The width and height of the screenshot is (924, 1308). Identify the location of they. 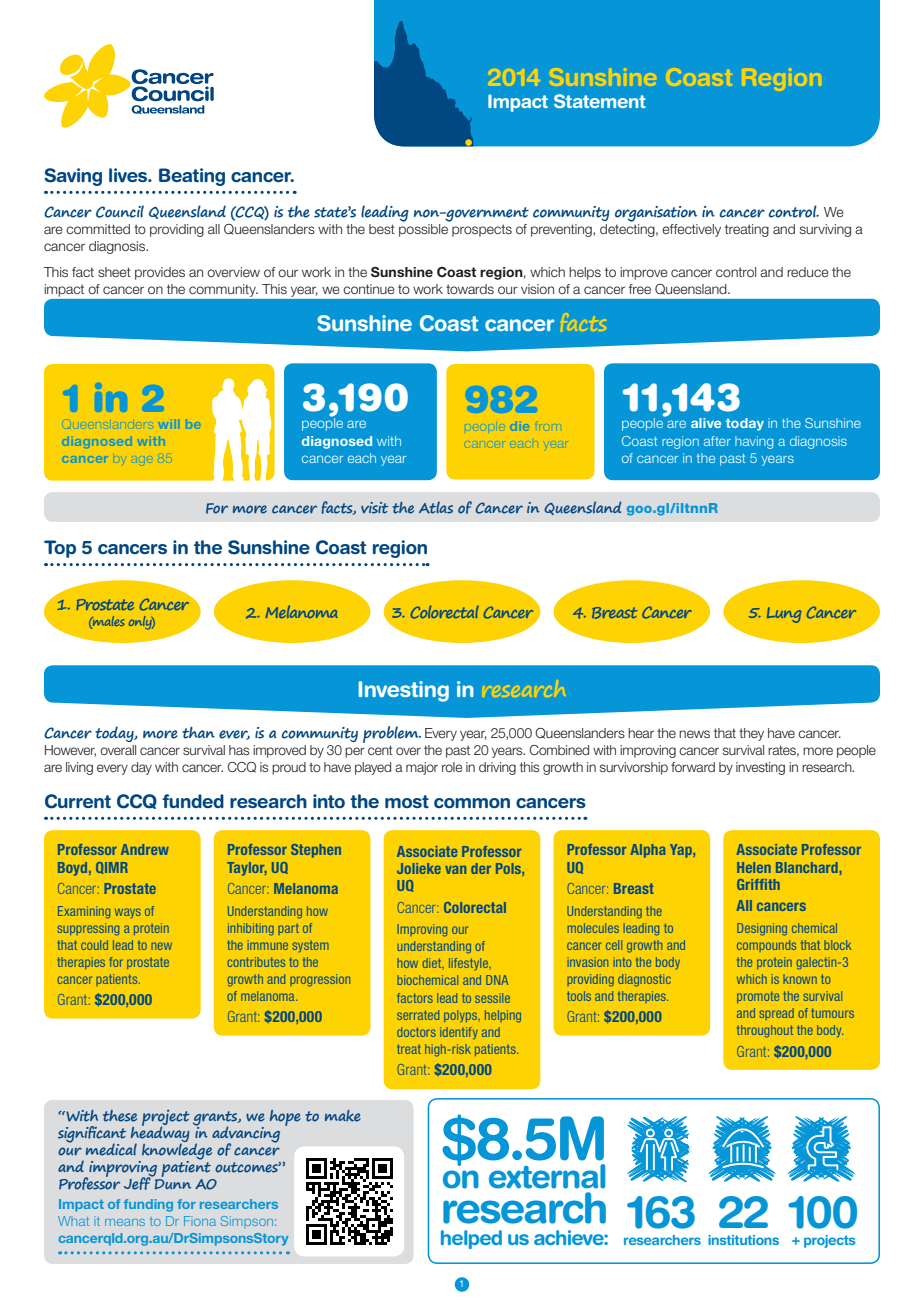
(751, 734).
